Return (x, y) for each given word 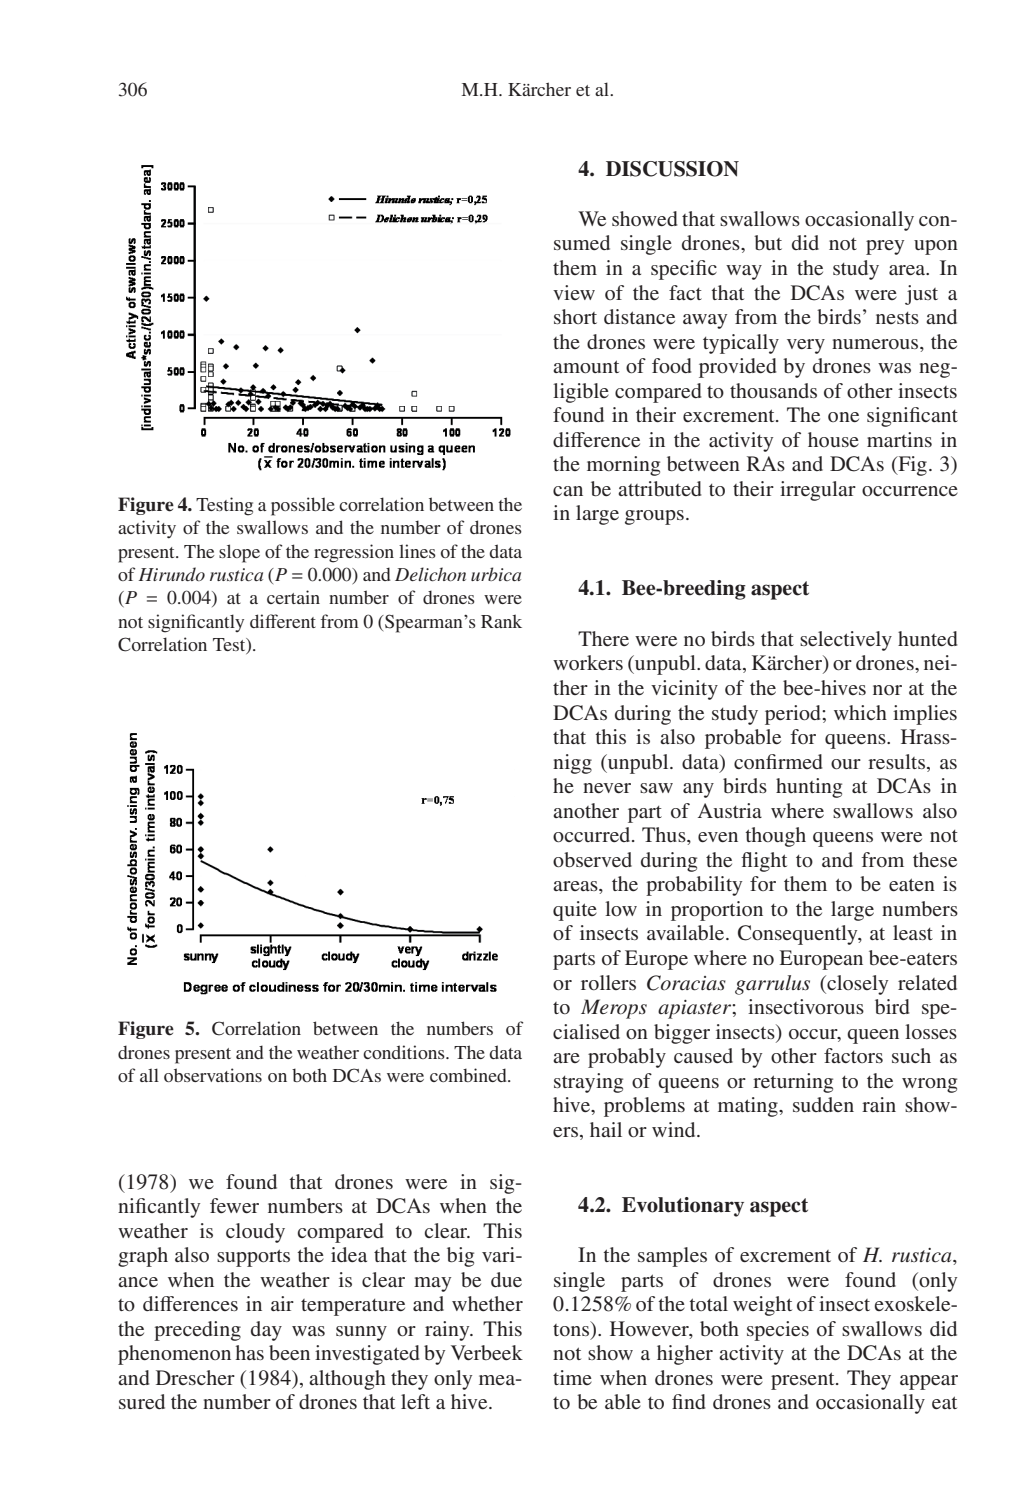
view (574, 292)
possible (303, 506)
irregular (818, 491)
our (846, 764)
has (250, 1352)
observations (213, 1075)
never (607, 788)
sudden (823, 1104)
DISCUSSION (672, 169)
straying (588, 1083)
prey (885, 247)
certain (293, 597)
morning (623, 466)
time (572, 1377)
